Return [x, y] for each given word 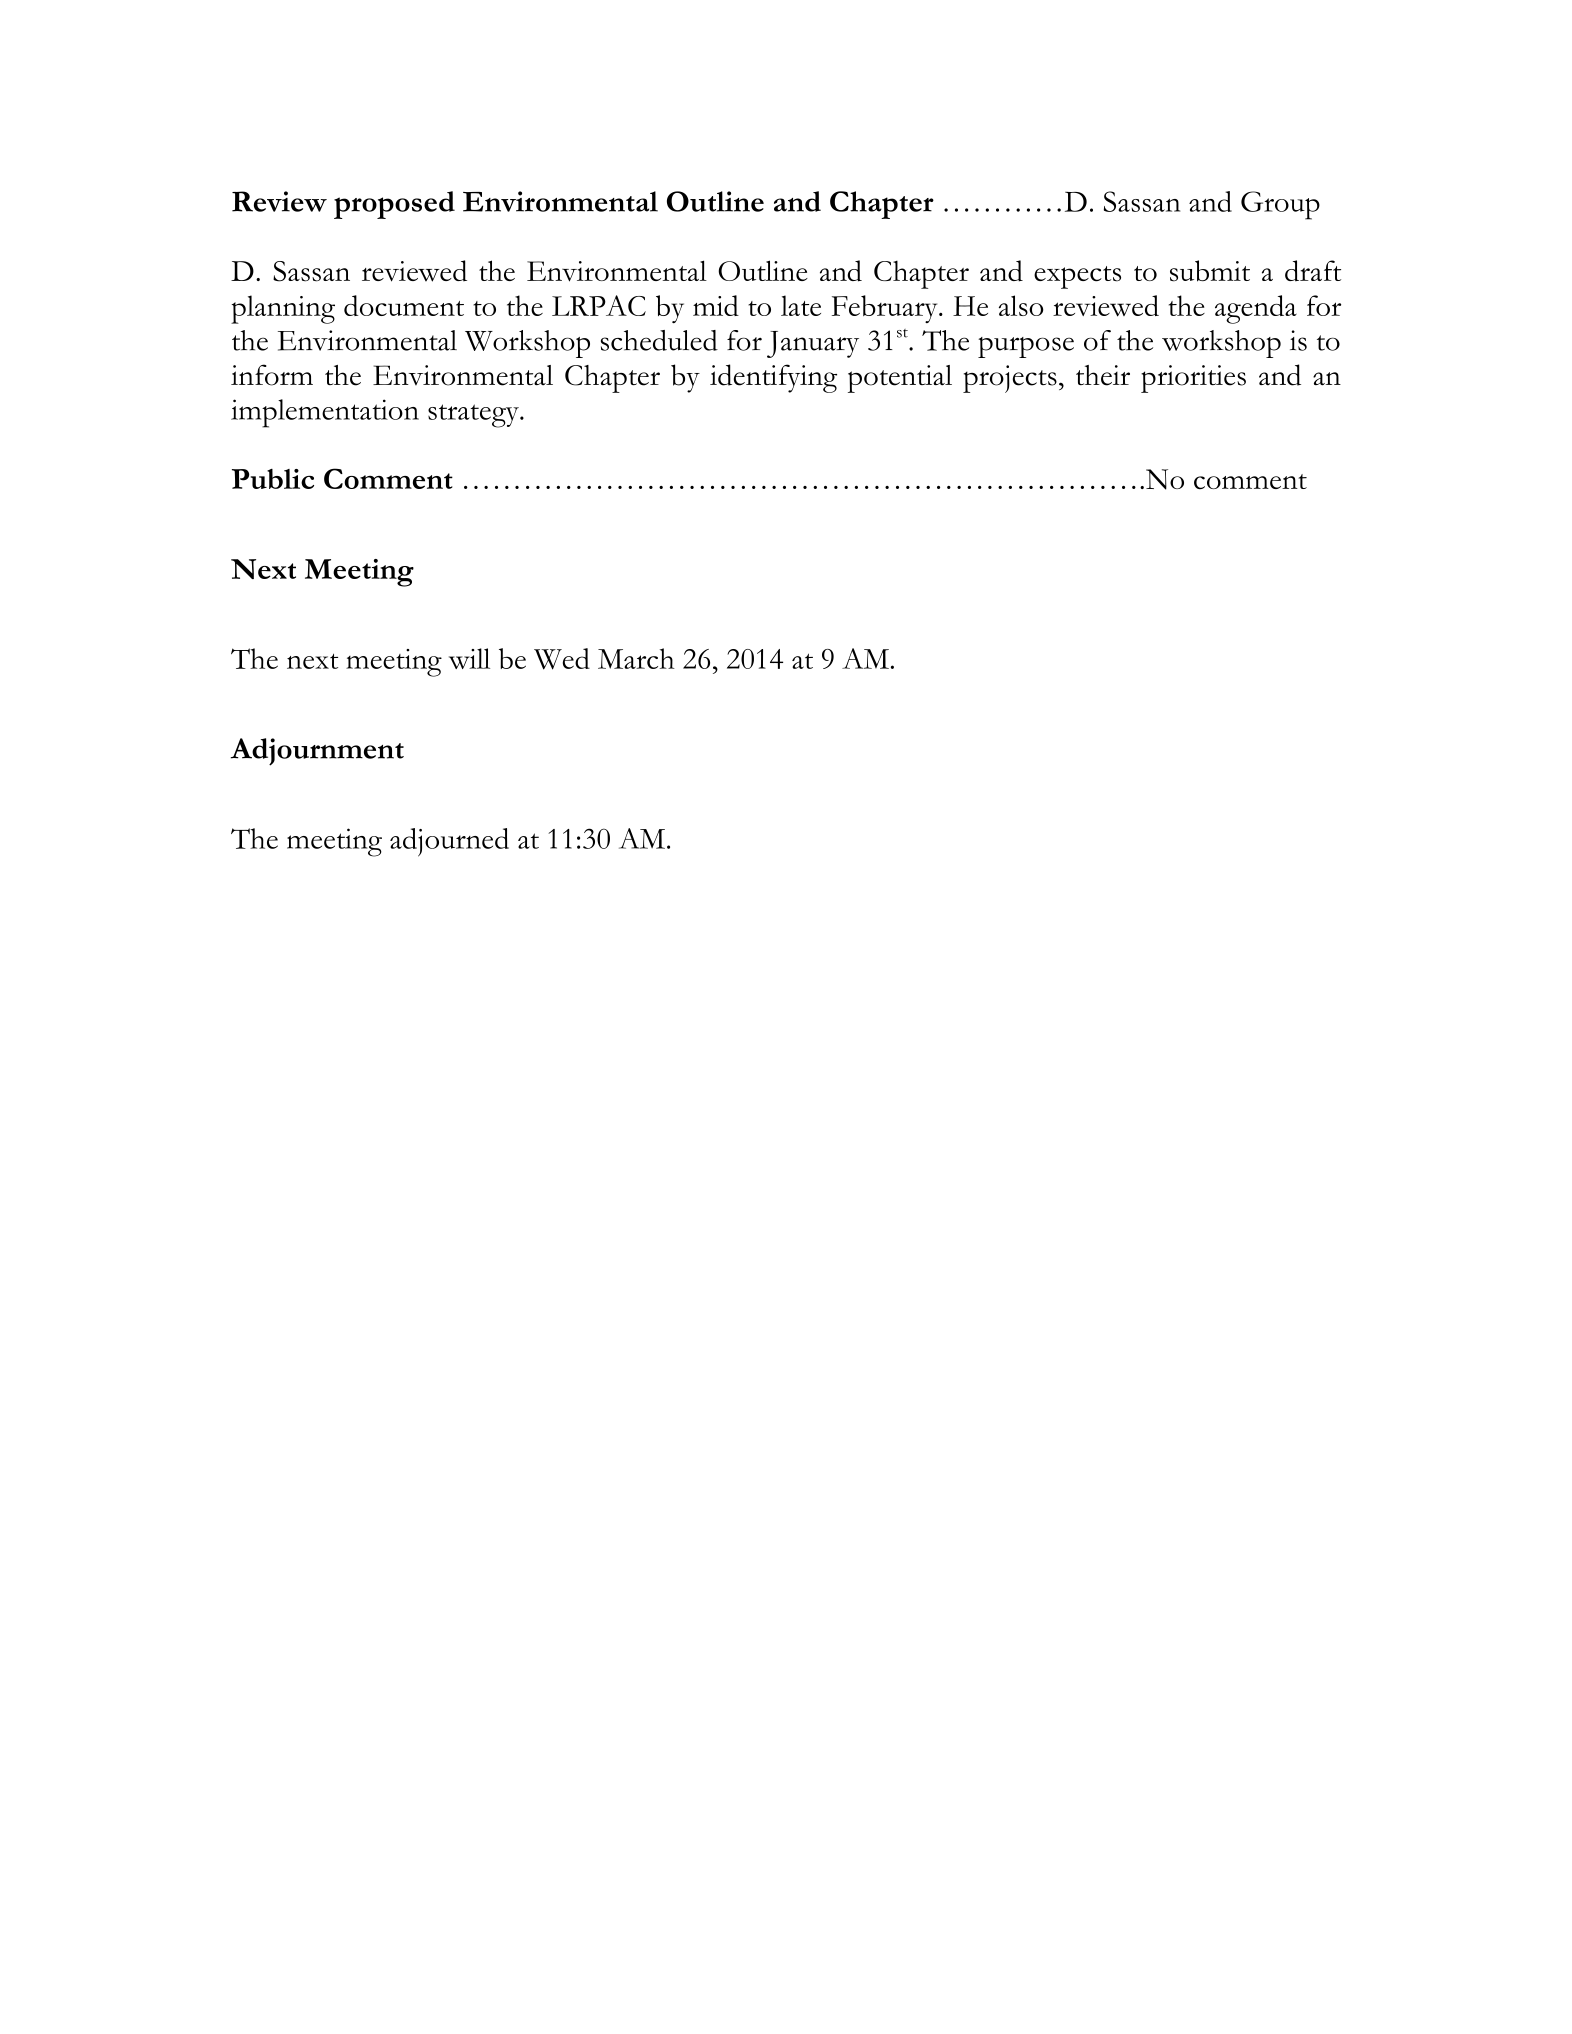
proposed [394, 205]
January [813, 344]
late [801, 305]
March [636, 658]
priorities [1193, 379]
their [1103, 375]
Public [273, 479]
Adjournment [317, 752]
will [469, 658]
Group [1280, 205]
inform [272, 375]
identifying [773, 378]
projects [1010, 379]
